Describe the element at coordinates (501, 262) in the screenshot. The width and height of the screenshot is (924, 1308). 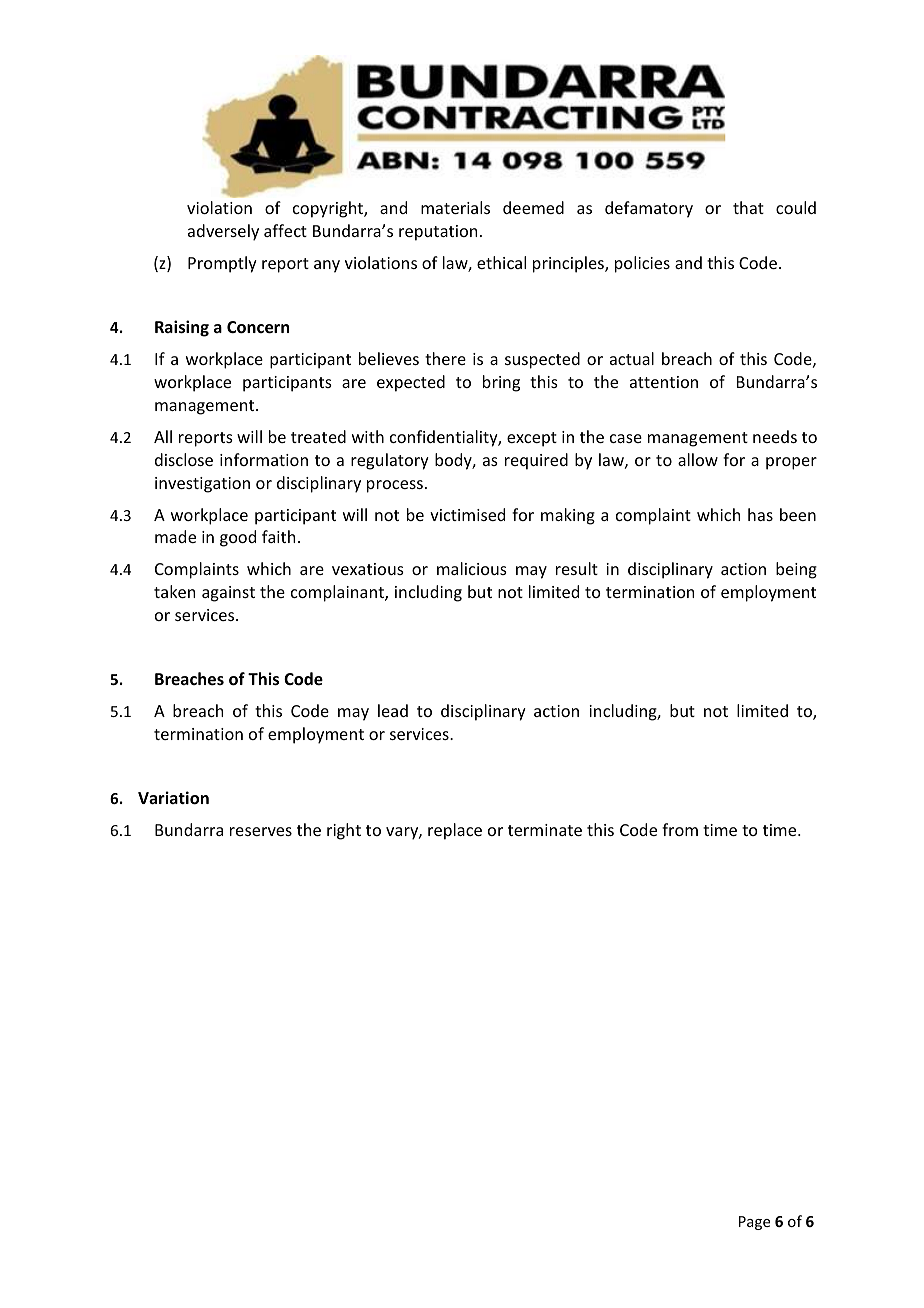
I see `ethical` at that location.
